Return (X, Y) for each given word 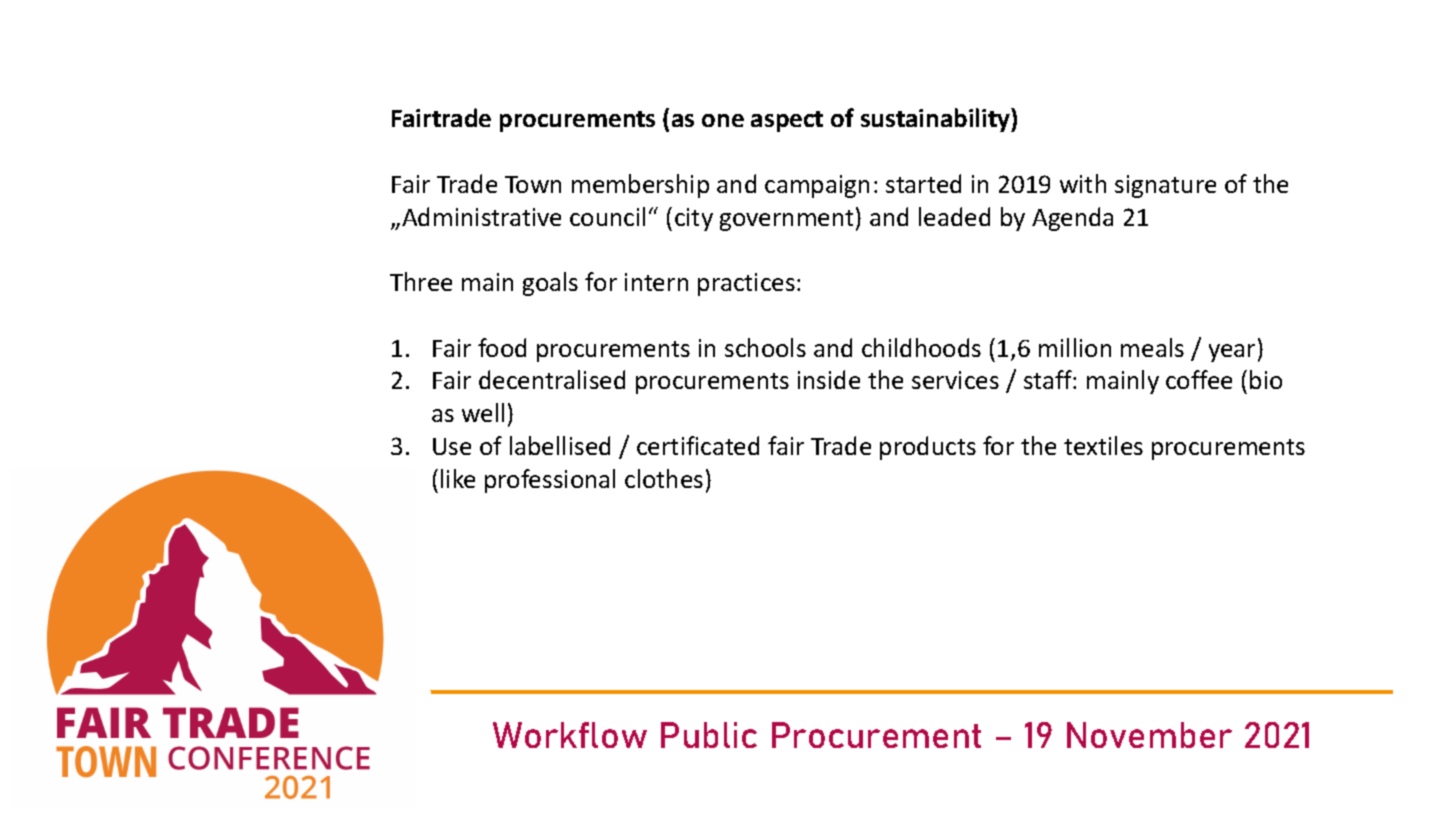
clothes (664, 478)
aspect (787, 121)
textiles (1103, 445)
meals (1152, 347)
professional (550, 481)
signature (1165, 186)
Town (533, 184)
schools (765, 347)
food (502, 347)
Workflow (570, 735)
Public (709, 735)
